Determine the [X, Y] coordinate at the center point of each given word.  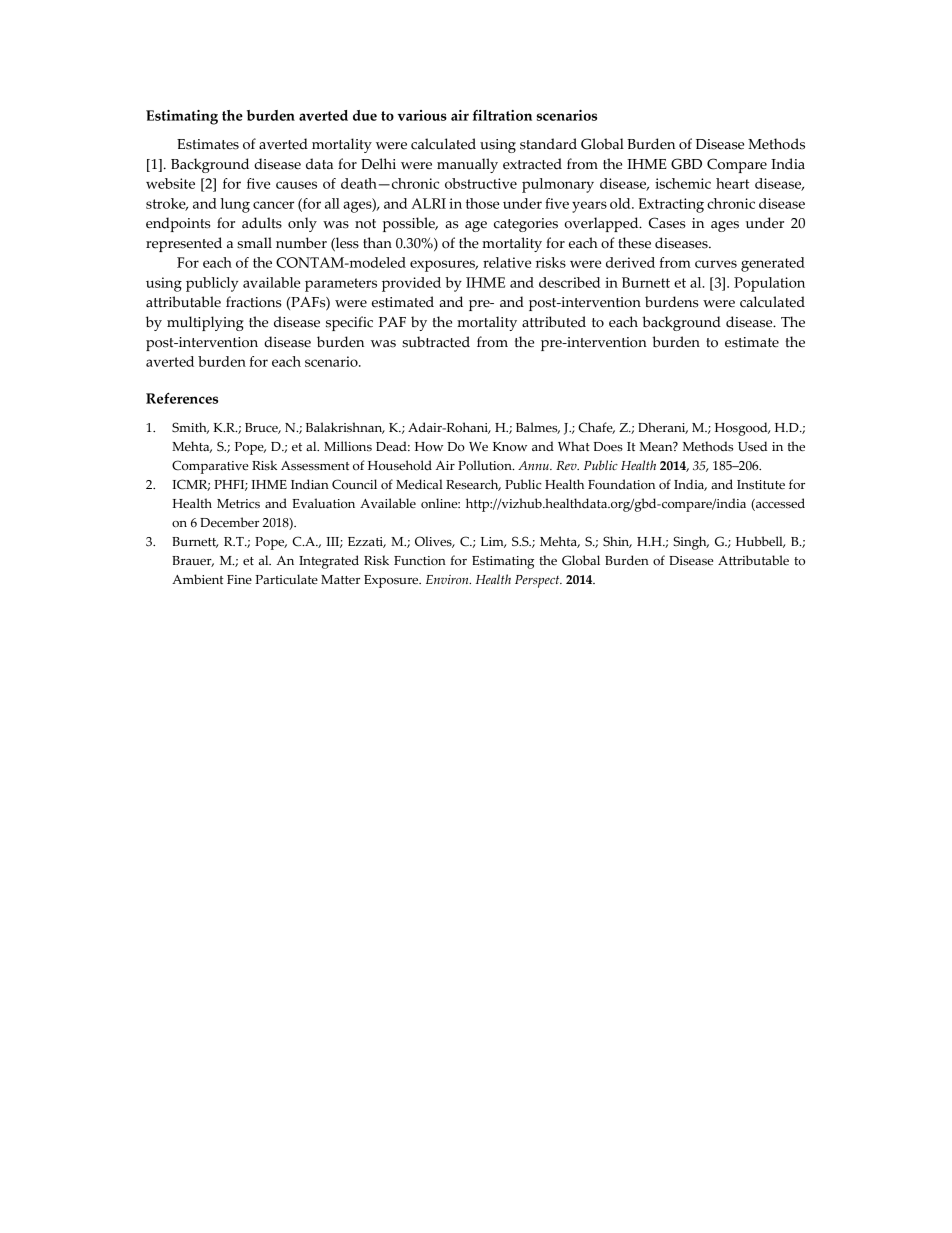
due [365, 115]
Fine [239, 579]
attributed [554, 322]
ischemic [683, 183]
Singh [691, 543]
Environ [448, 579]
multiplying [205, 323]
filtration [502, 115]
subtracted [436, 342]
